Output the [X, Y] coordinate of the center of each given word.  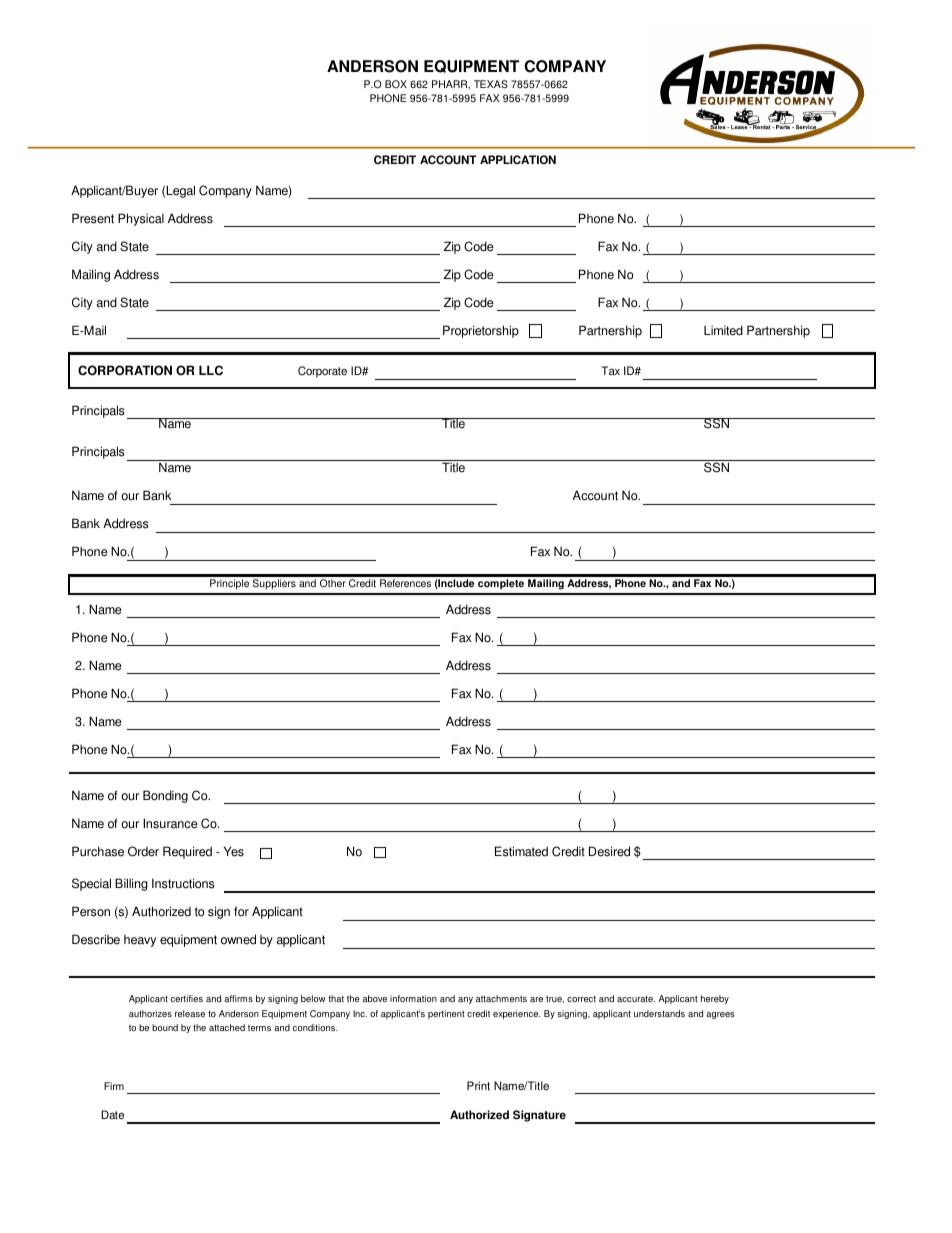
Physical [141, 219]
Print [478, 1086]
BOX [396, 84]
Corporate [322, 372]
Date [112, 1115]
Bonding [165, 796]
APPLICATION [518, 160]
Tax [610, 370]
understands [659, 1013]
